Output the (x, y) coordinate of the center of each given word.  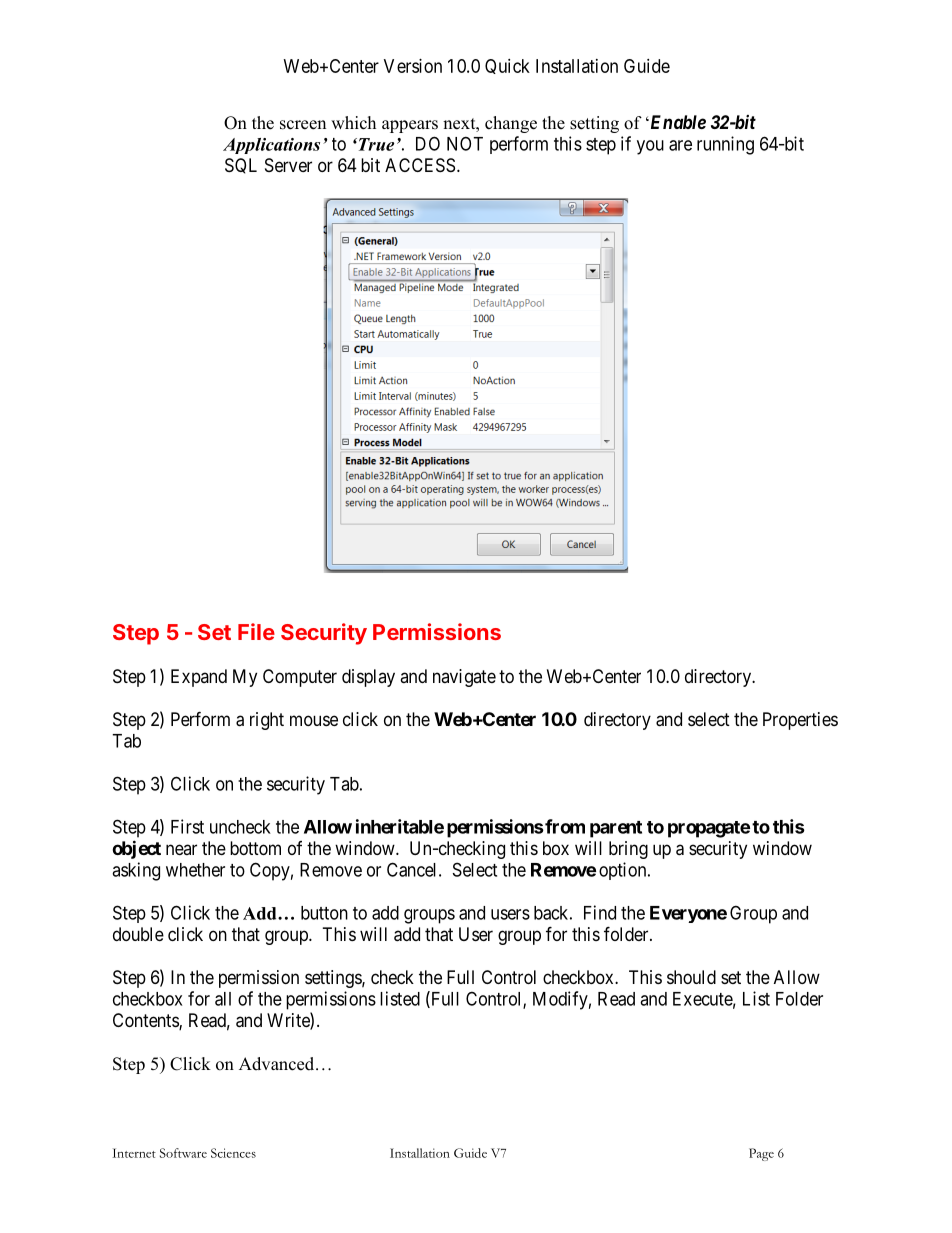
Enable (677, 122)
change (511, 124)
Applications (271, 146)
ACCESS (420, 165)
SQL (241, 166)
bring (628, 850)
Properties (800, 721)
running (725, 145)
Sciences (233, 1153)
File (256, 631)
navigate (464, 678)
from (564, 826)
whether (195, 870)
